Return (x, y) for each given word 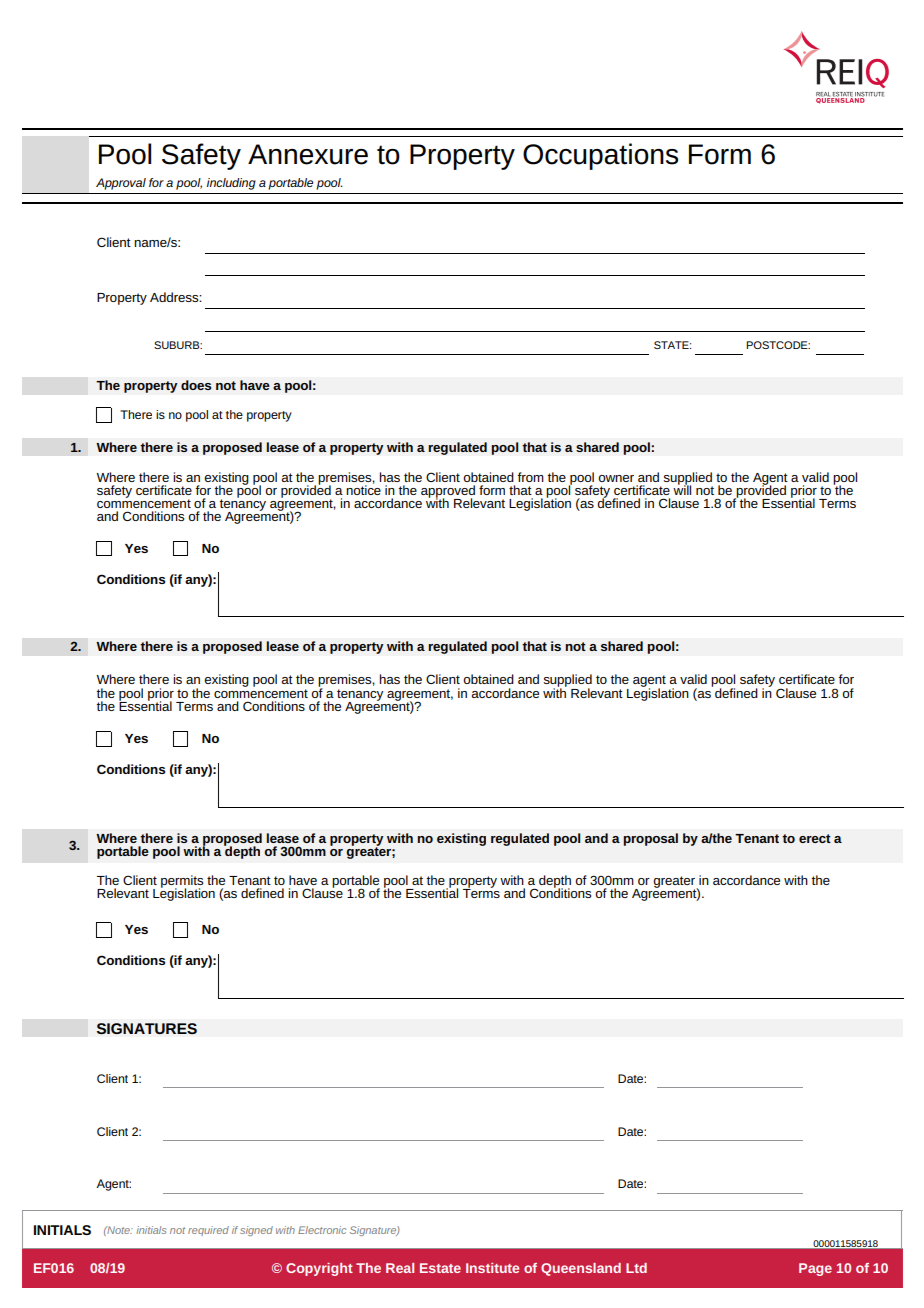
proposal (650, 839)
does (196, 385)
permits (182, 882)
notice (363, 489)
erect (815, 838)
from (530, 477)
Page (815, 1269)
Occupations (600, 156)
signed (256, 1231)
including (231, 184)
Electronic (322, 1230)
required (208, 1231)
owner (616, 478)
